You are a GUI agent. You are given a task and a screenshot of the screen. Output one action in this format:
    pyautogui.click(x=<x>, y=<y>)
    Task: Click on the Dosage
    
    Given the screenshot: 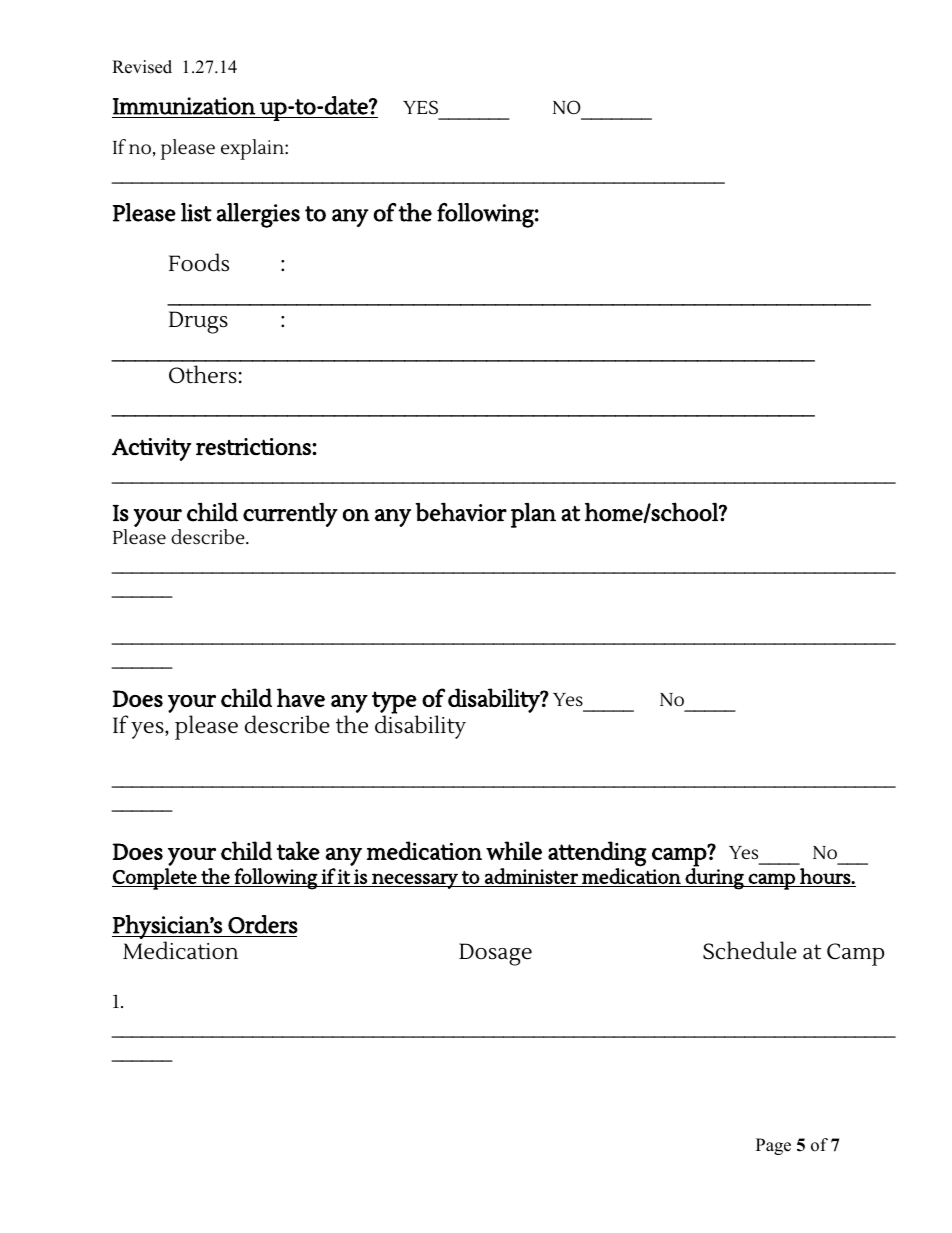 What is the action you would take?
    pyautogui.click(x=495, y=954)
